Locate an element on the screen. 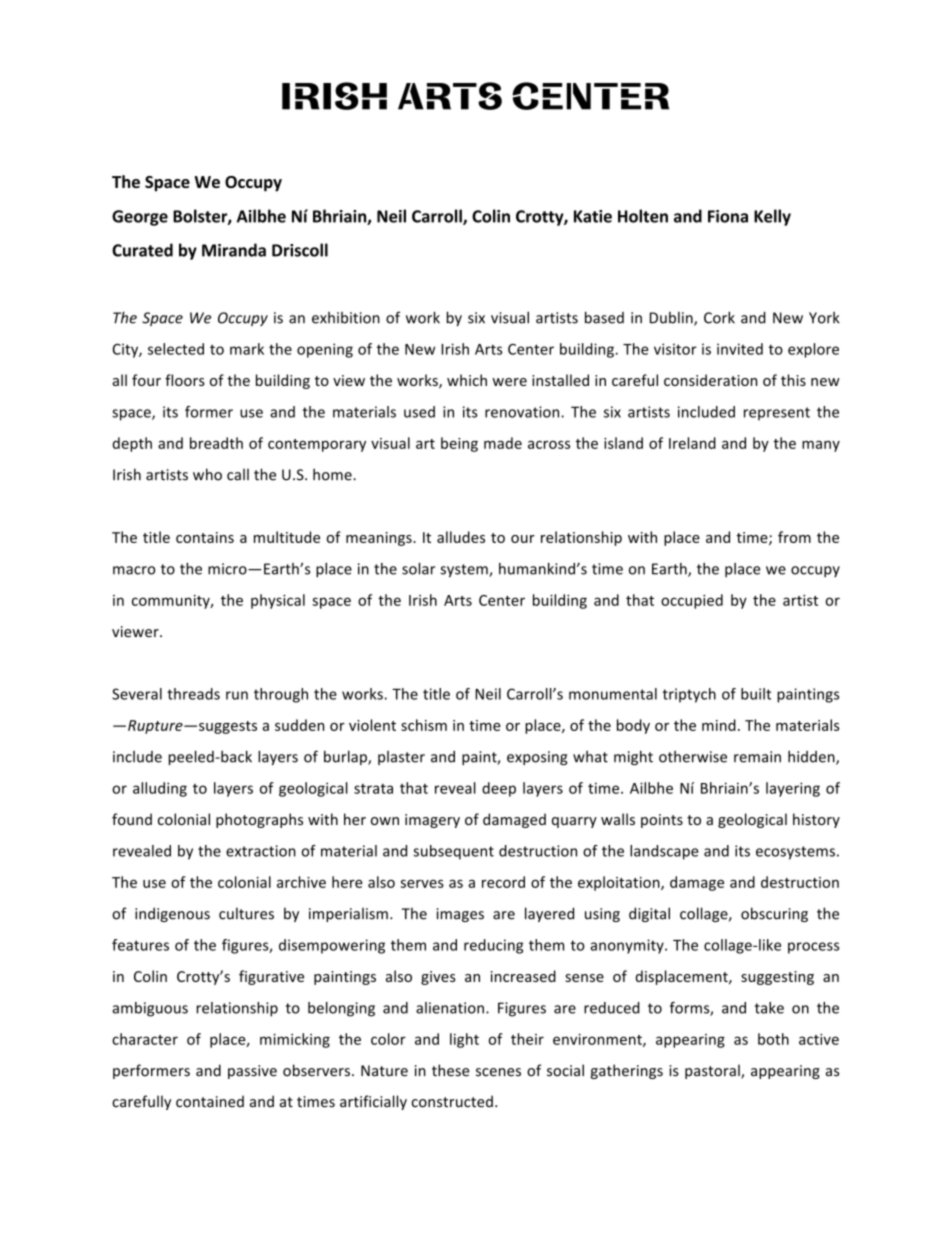 The image size is (952, 1233). contains is located at coordinates (205, 537).
